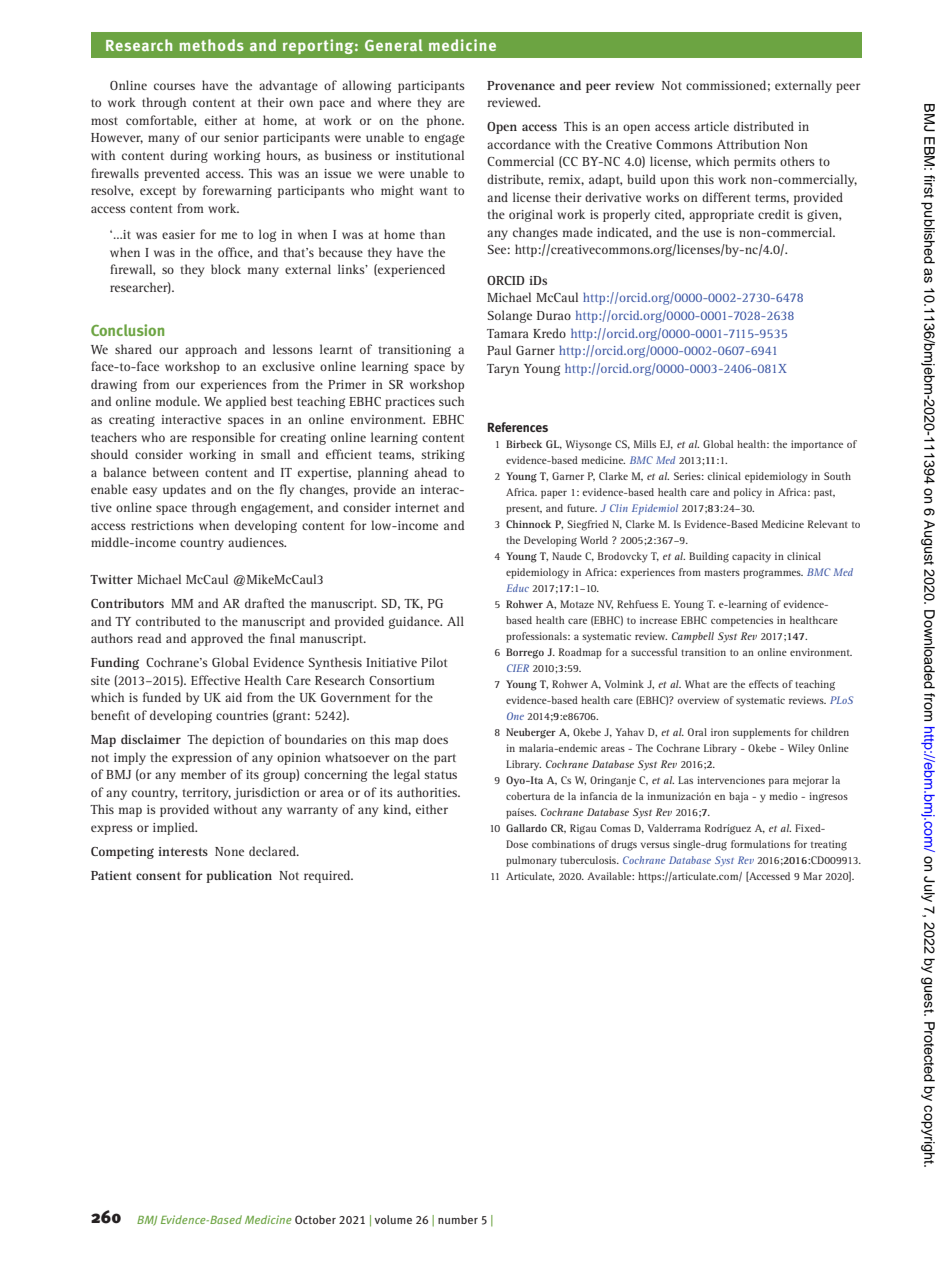 The height and width of the screenshot is (1270, 952). I want to click on between, so click(176, 472).
